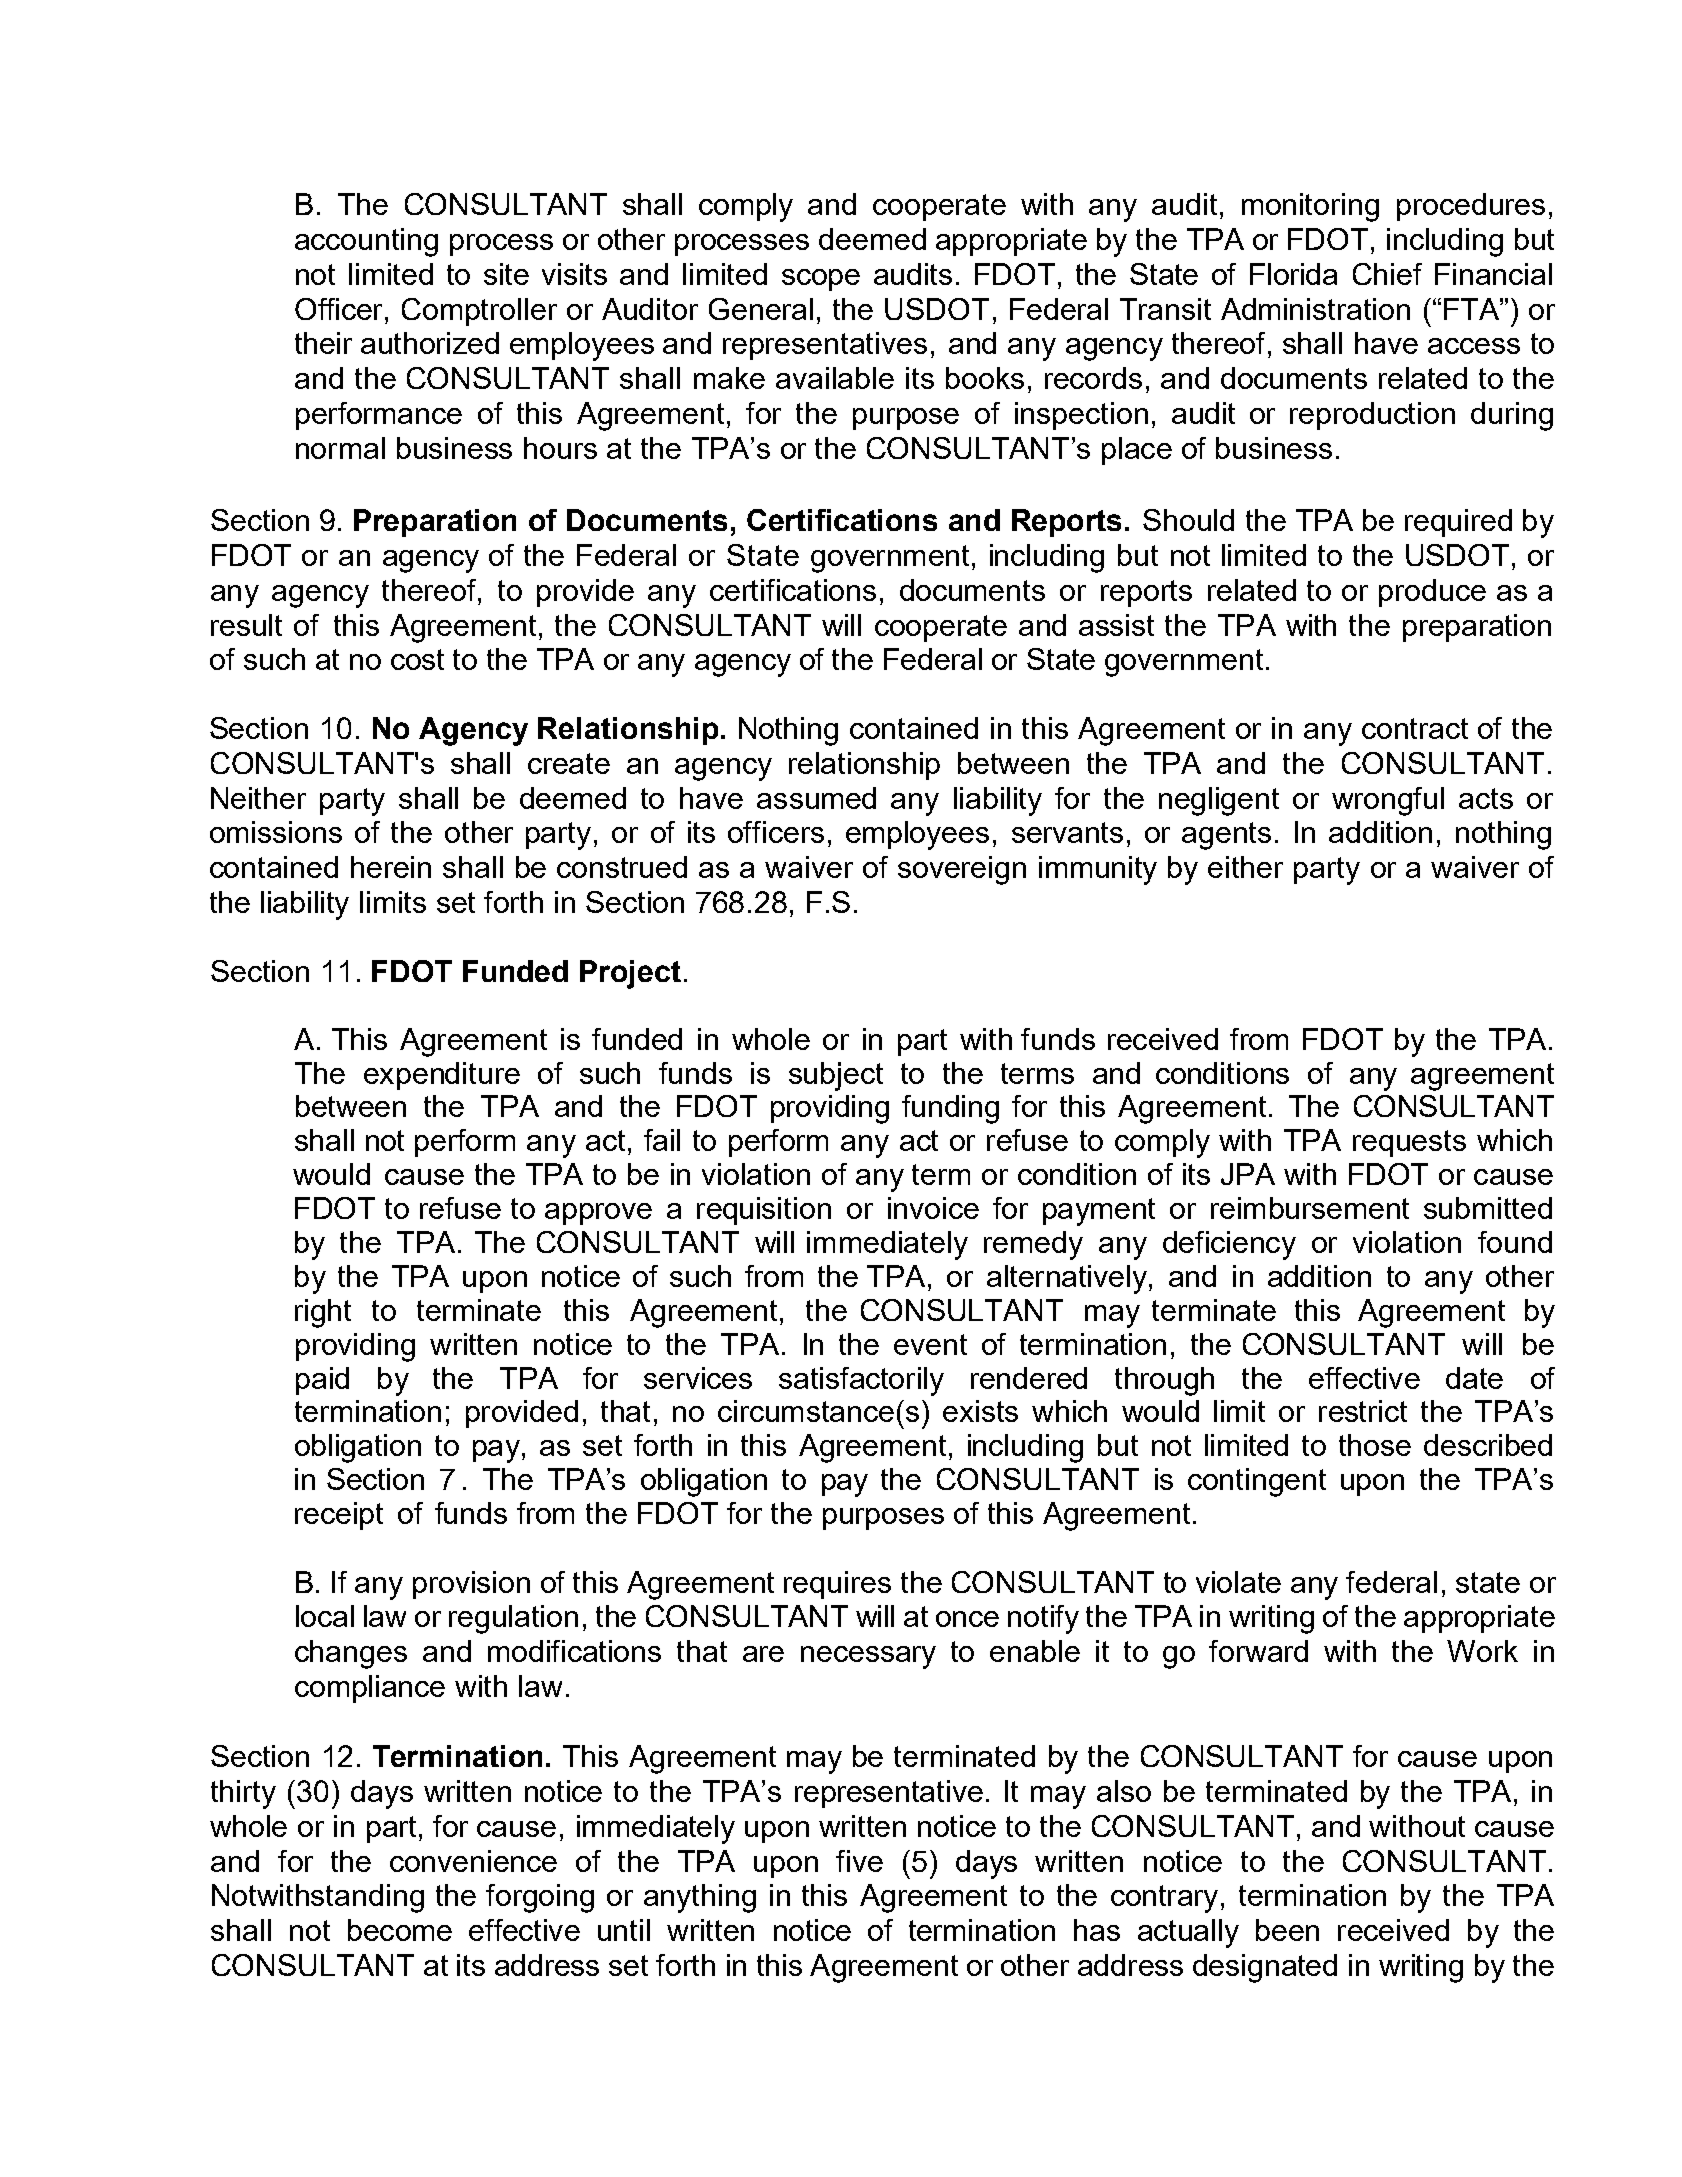  I want to click on restrict, so click(1363, 1411).
